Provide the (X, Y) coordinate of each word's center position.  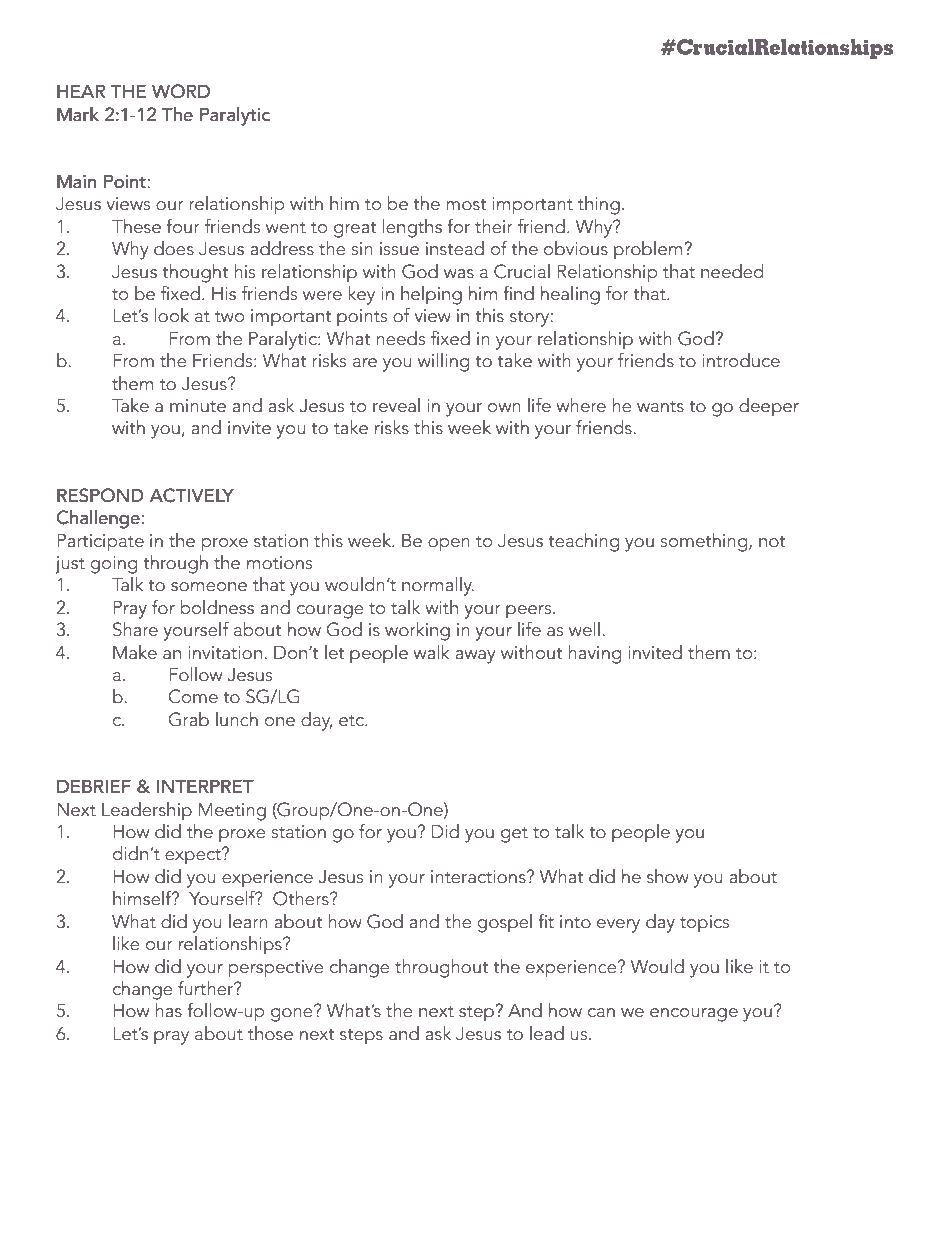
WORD (181, 91)
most (466, 204)
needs (400, 338)
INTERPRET (205, 786)
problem (649, 250)
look (172, 315)
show (668, 876)
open (449, 545)
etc (352, 720)
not (772, 541)
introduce (741, 360)
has (168, 1010)
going (114, 565)
